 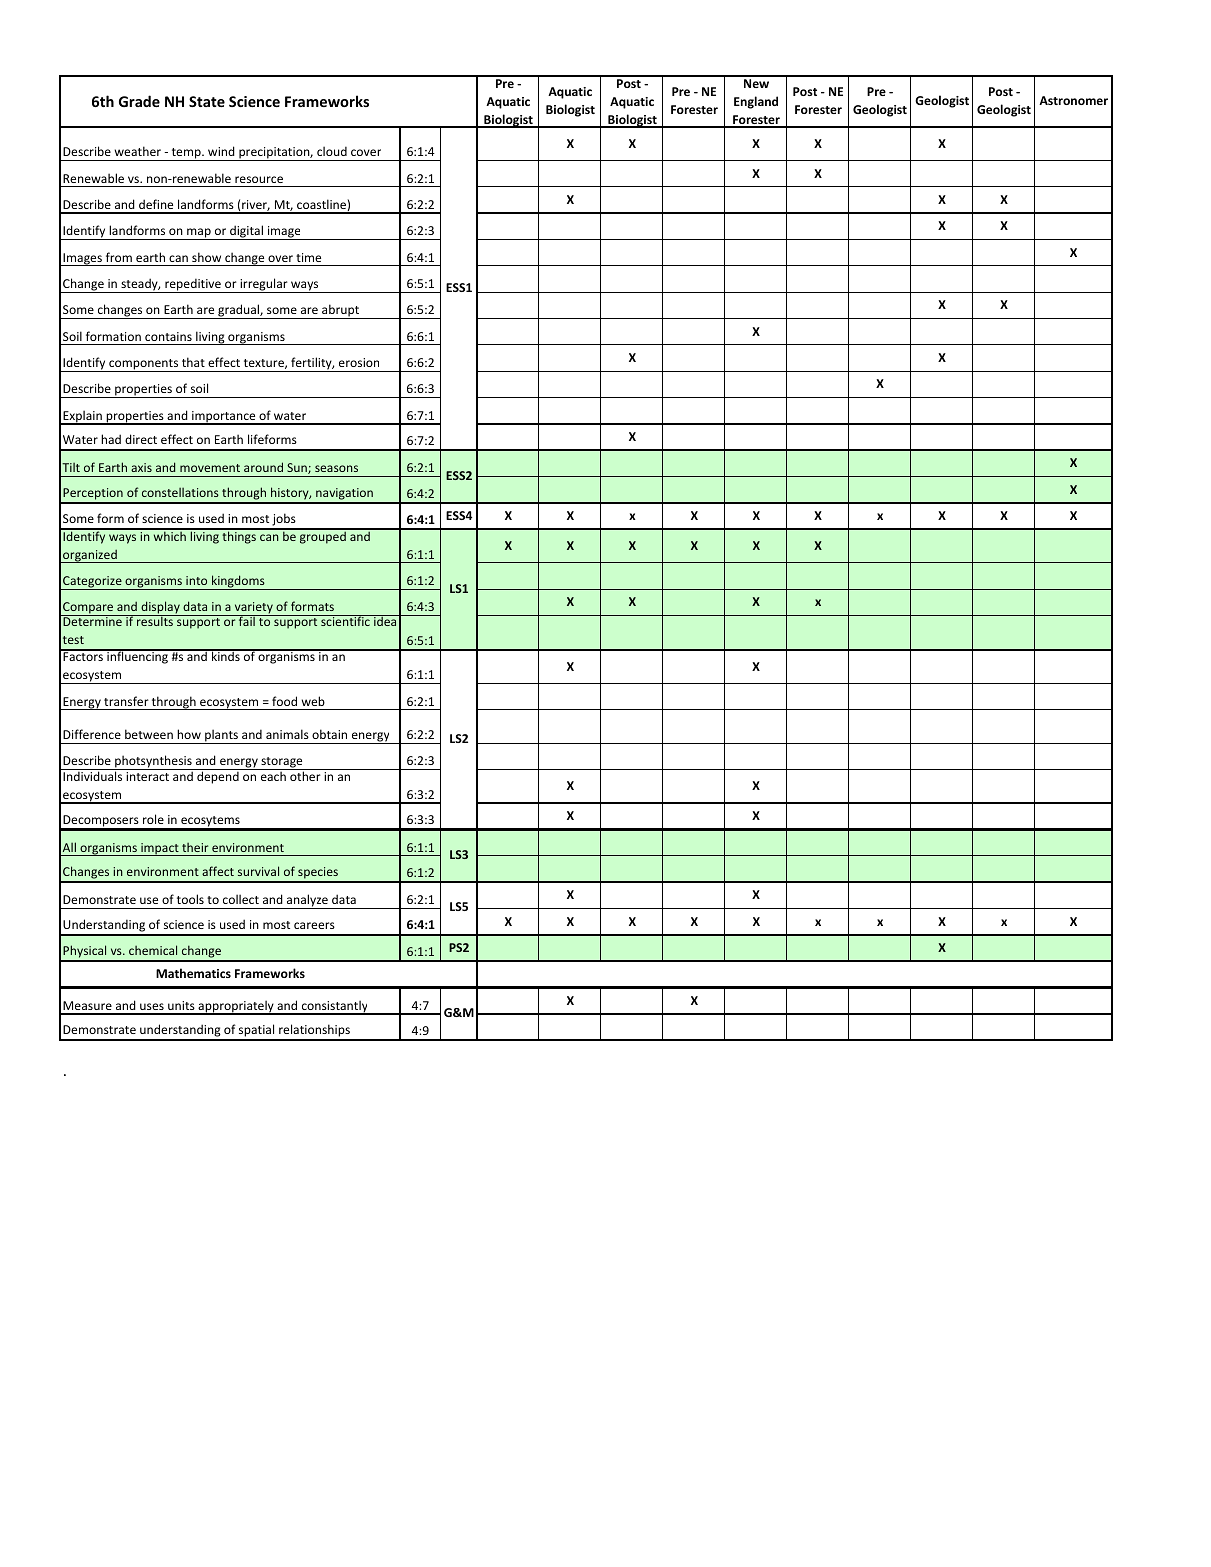 I want to click on depend, so click(x=218, y=777).
